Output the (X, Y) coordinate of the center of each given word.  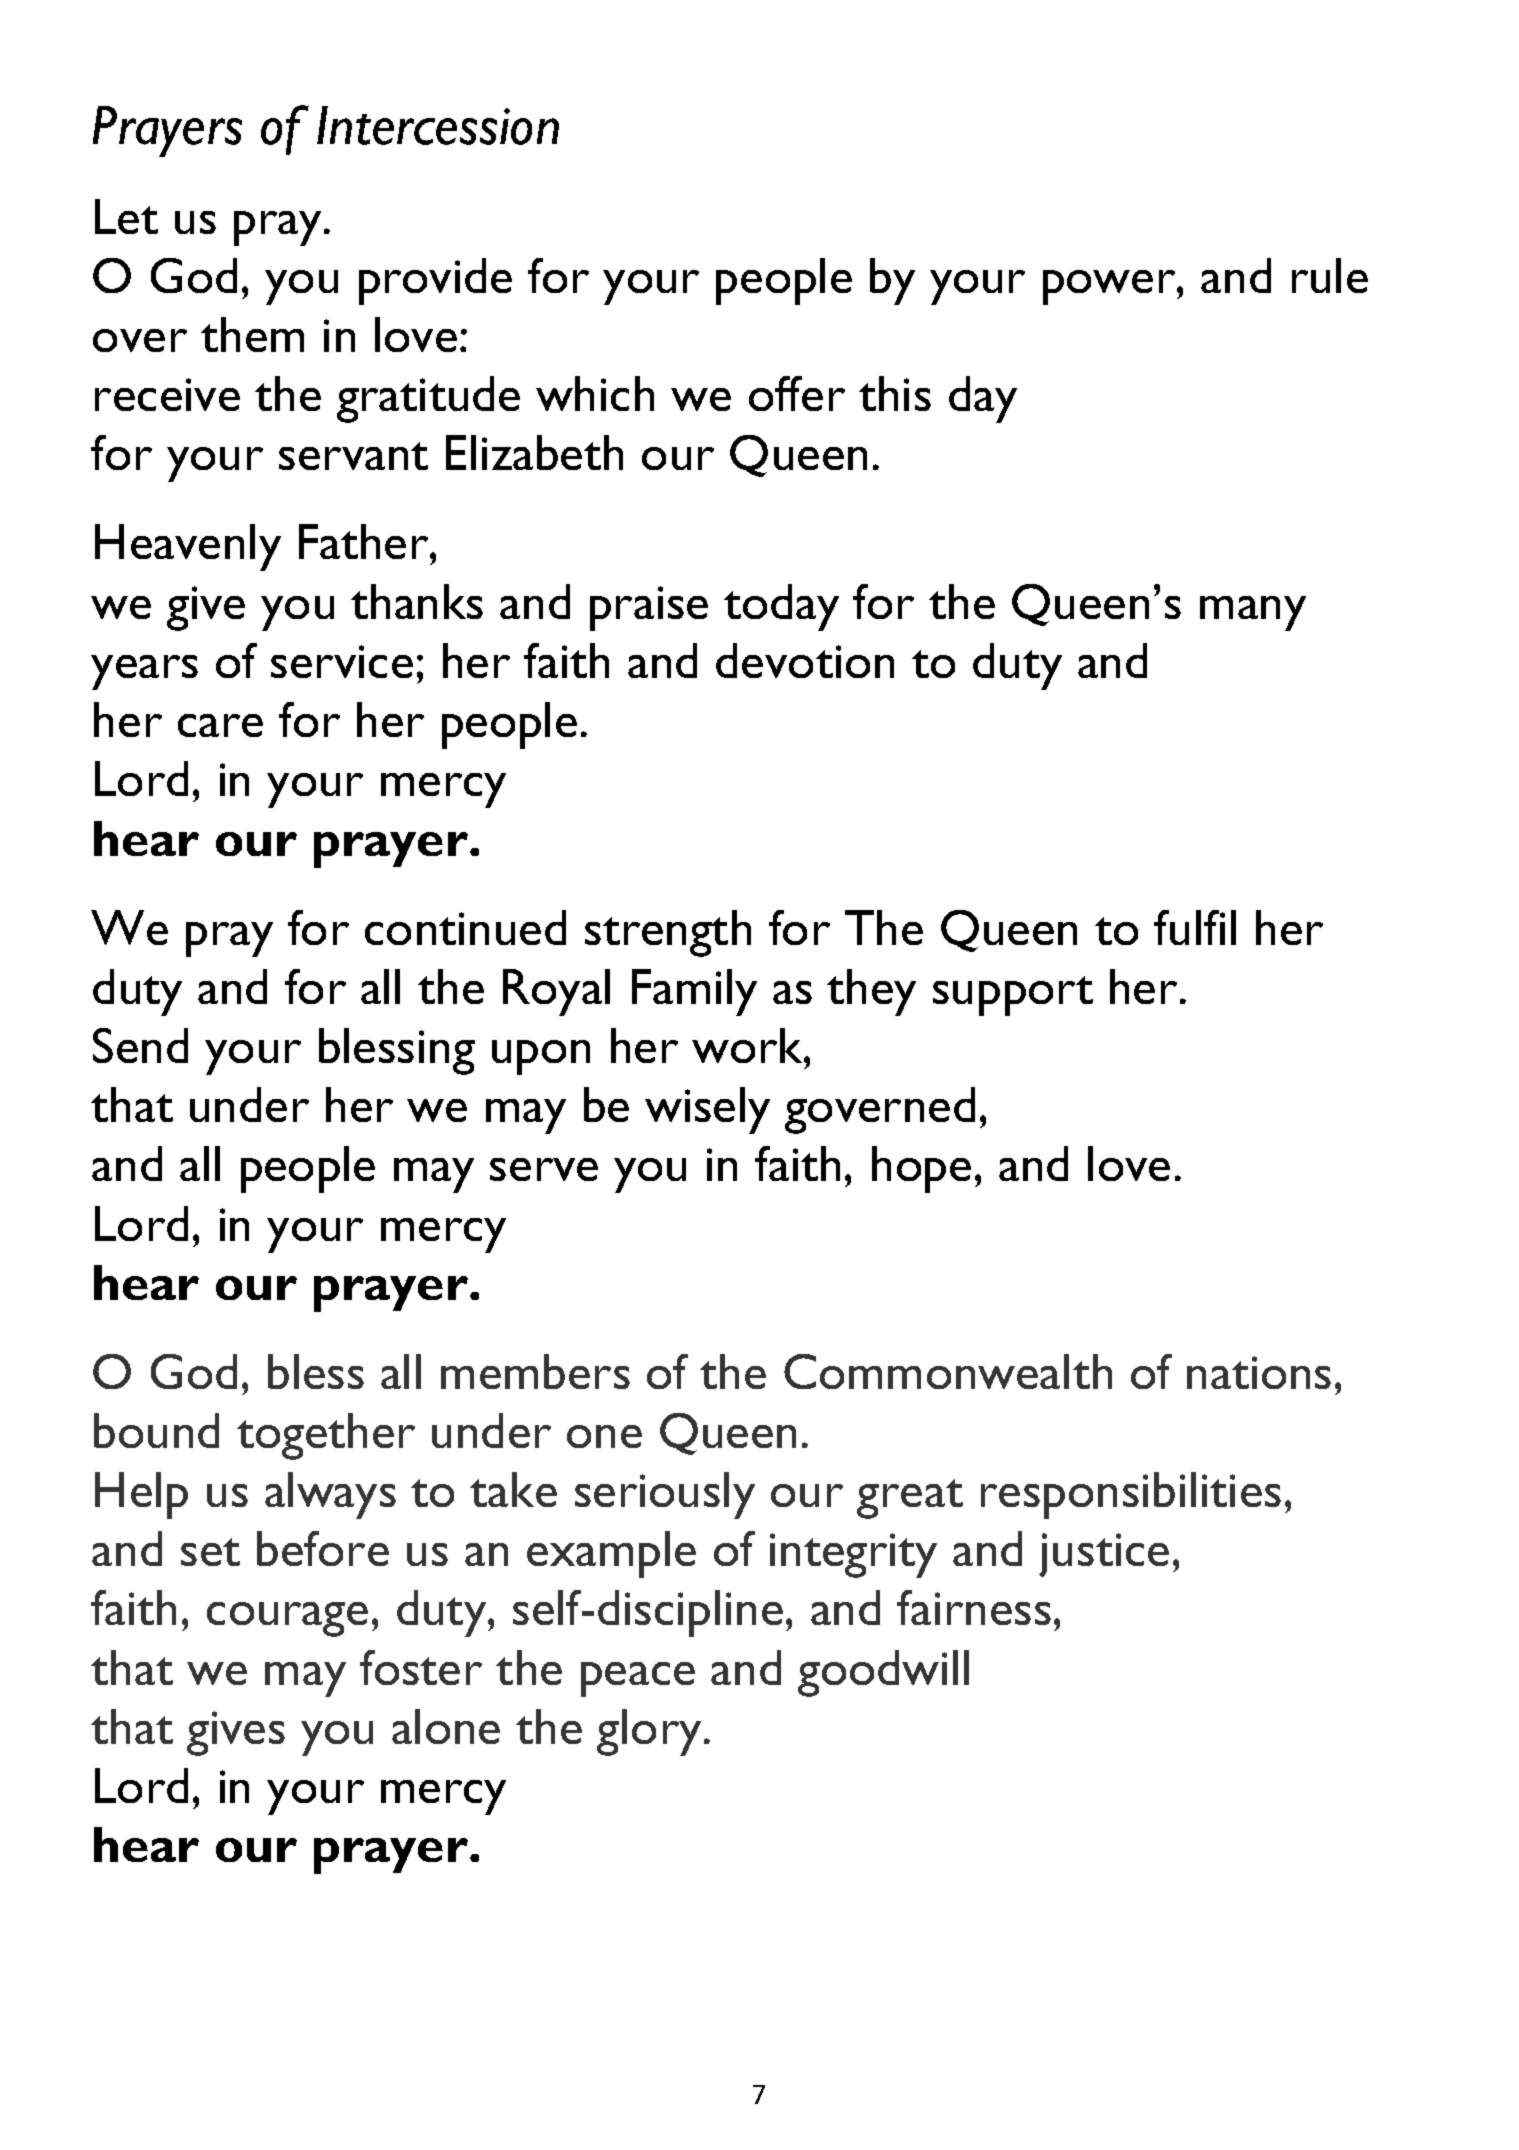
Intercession (438, 125)
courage (287, 1619)
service (342, 661)
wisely (707, 1110)
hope (921, 1169)
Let (126, 216)
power (1110, 287)
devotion (805, 660)
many (1253, 613)
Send (140, 1045)
